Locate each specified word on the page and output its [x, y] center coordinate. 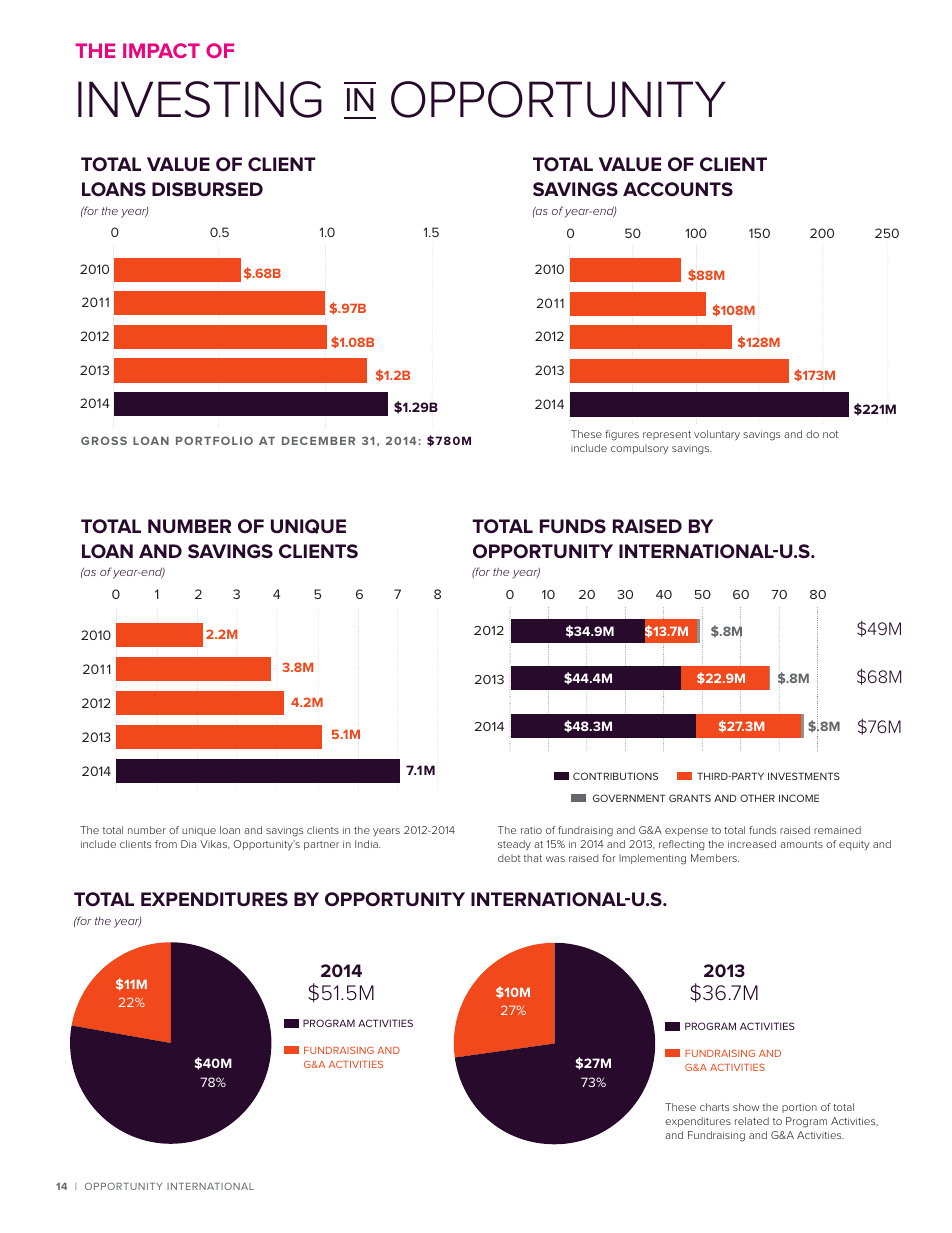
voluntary [717, 435]
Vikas [214, 844]
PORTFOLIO [214, 440]
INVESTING [200, 99]
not [830, 434]
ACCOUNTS [678, 189]
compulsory [640, 449]
